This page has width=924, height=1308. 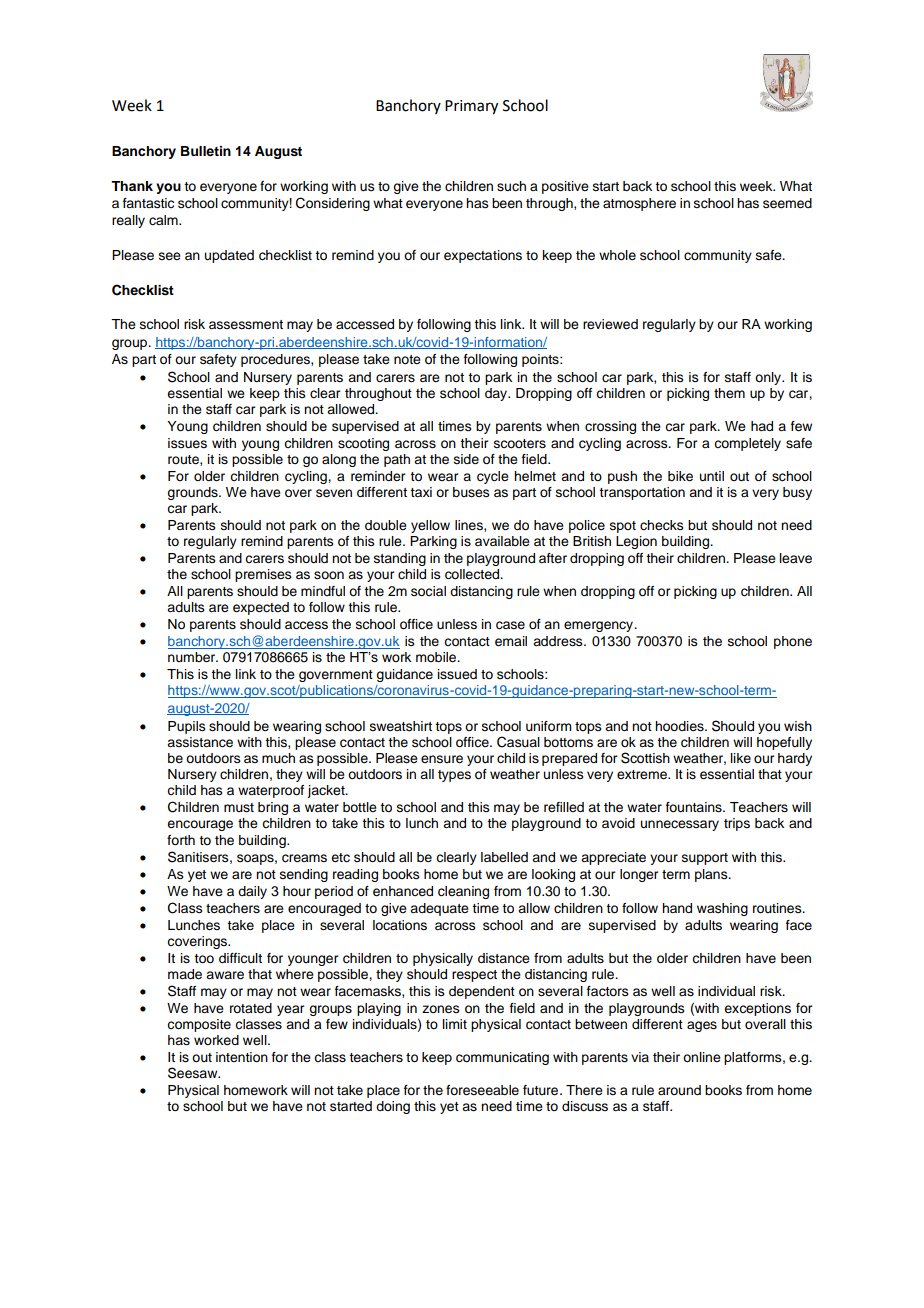 What do you see at coordinates (769, 378) in the page?
I see `only` at bounding box center [769, 378].
